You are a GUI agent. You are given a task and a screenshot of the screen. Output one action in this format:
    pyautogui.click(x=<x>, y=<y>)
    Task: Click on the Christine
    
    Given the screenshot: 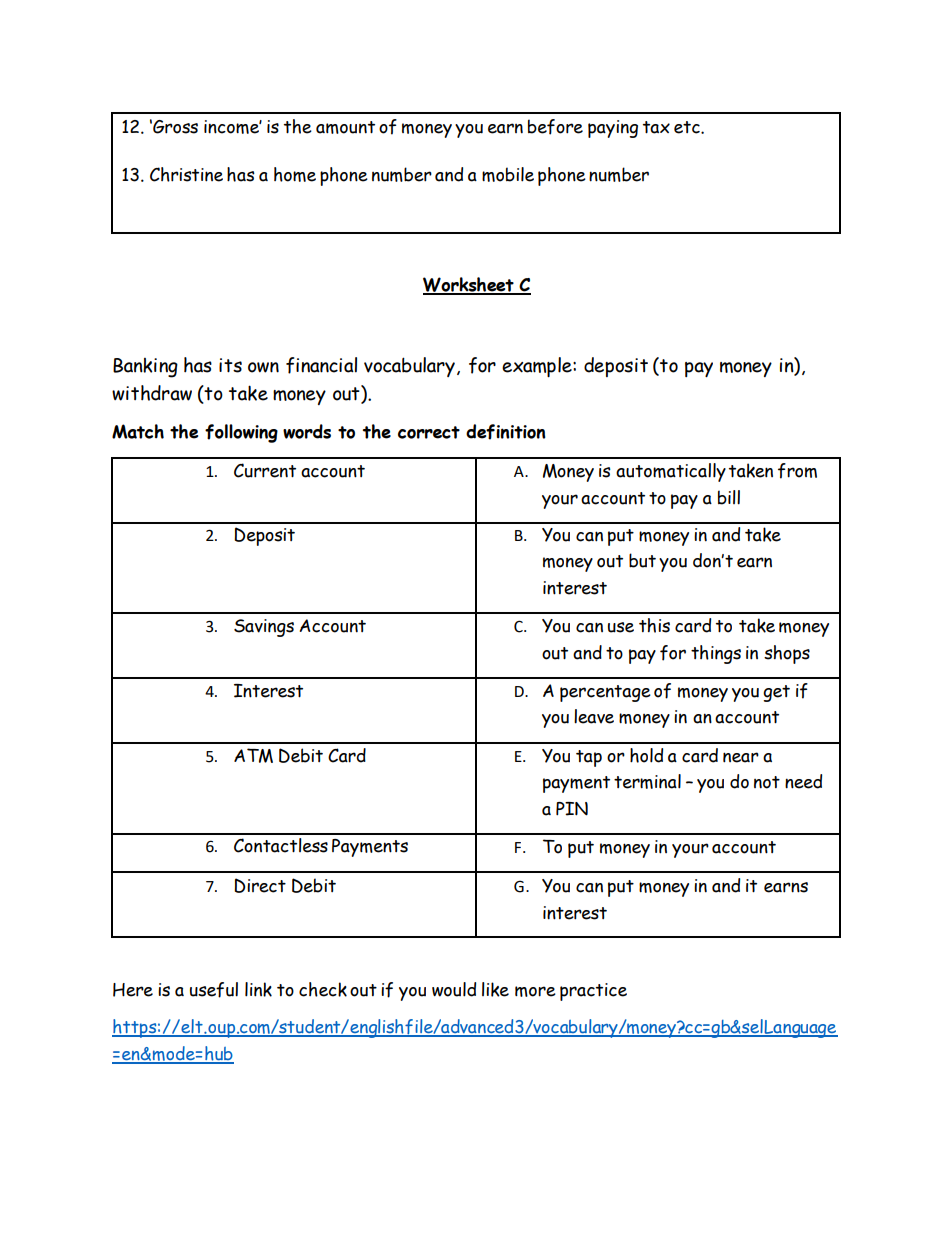 What is the action you would take?
    pyautogui.click(x=186, y=174)
